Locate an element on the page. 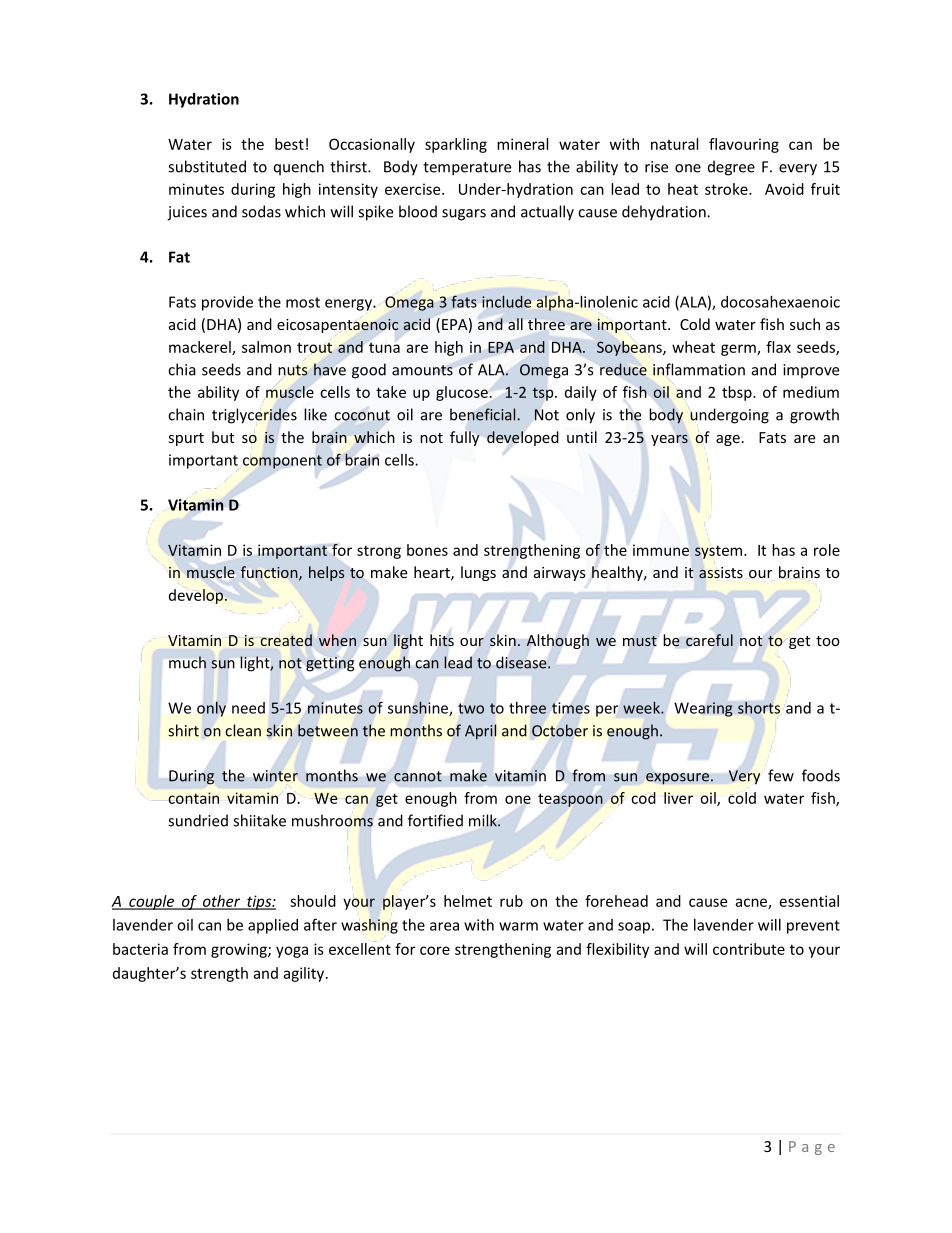 Image resolution: width=952 pixels, height=1233 pixels. tbsp is located at coordinates (738, 393).
